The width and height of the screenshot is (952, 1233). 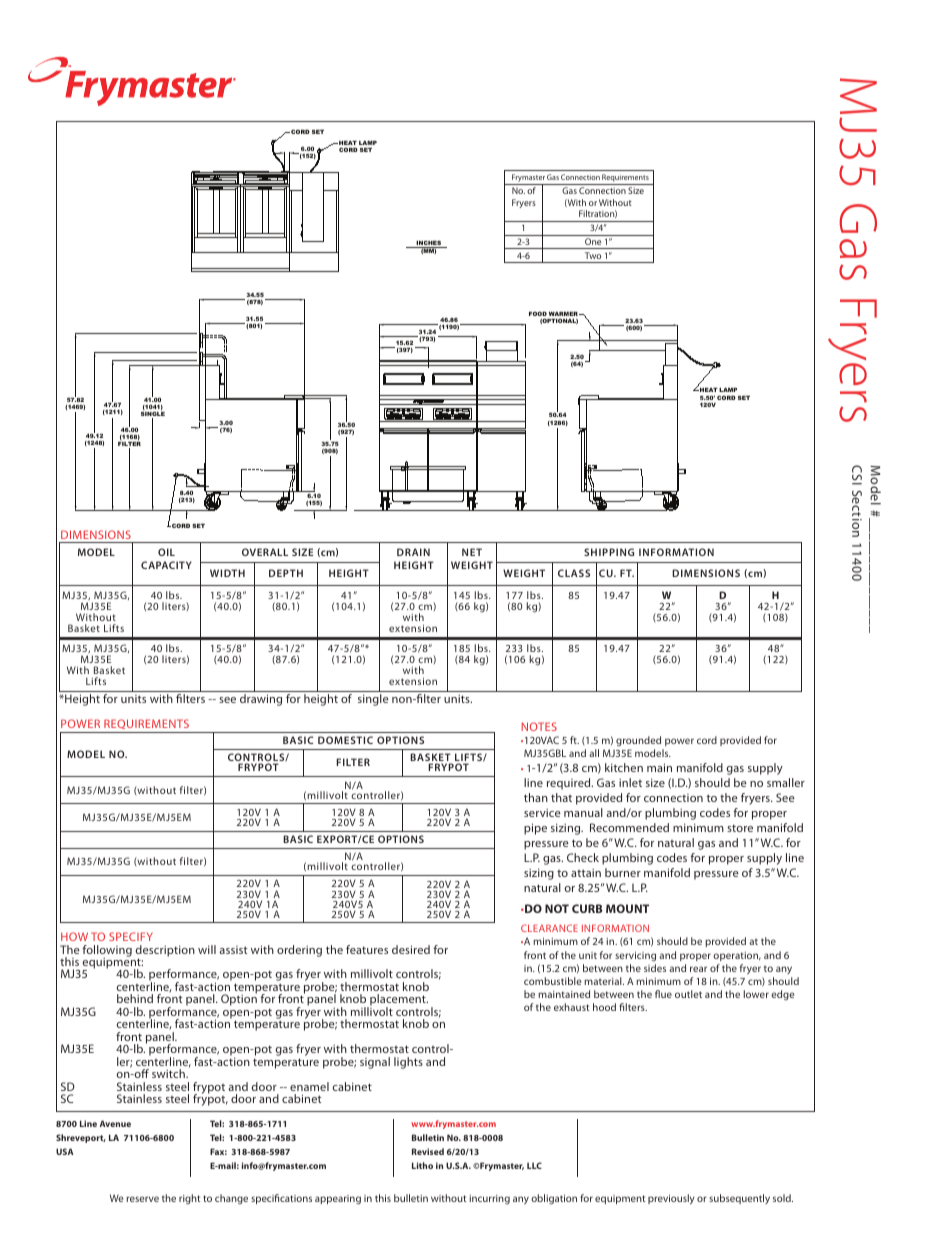 I want to click on reserve, so click(x=142, y=1199).
